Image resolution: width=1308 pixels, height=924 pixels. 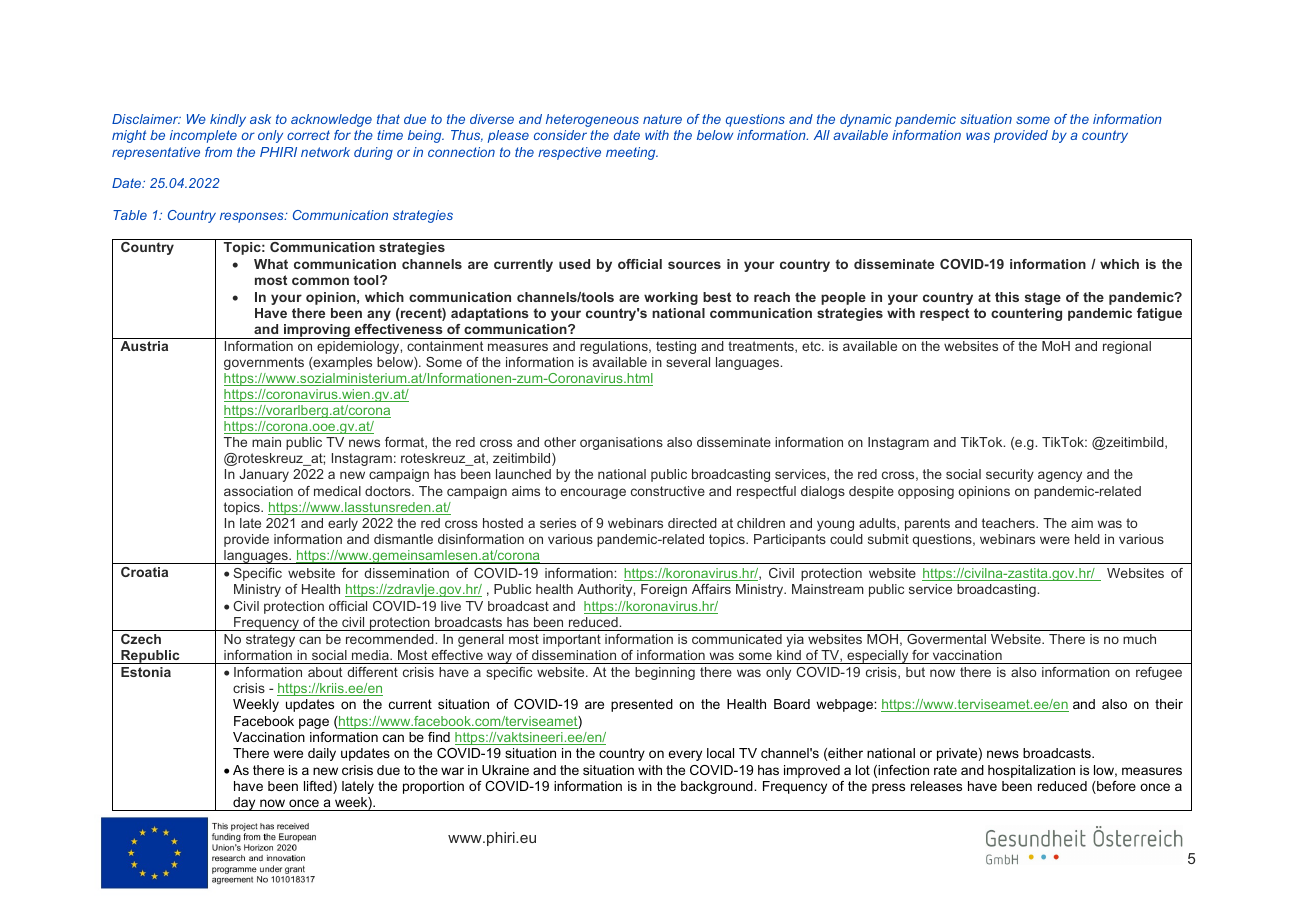 I want to click on meeting, so click(x=632, y=153).
